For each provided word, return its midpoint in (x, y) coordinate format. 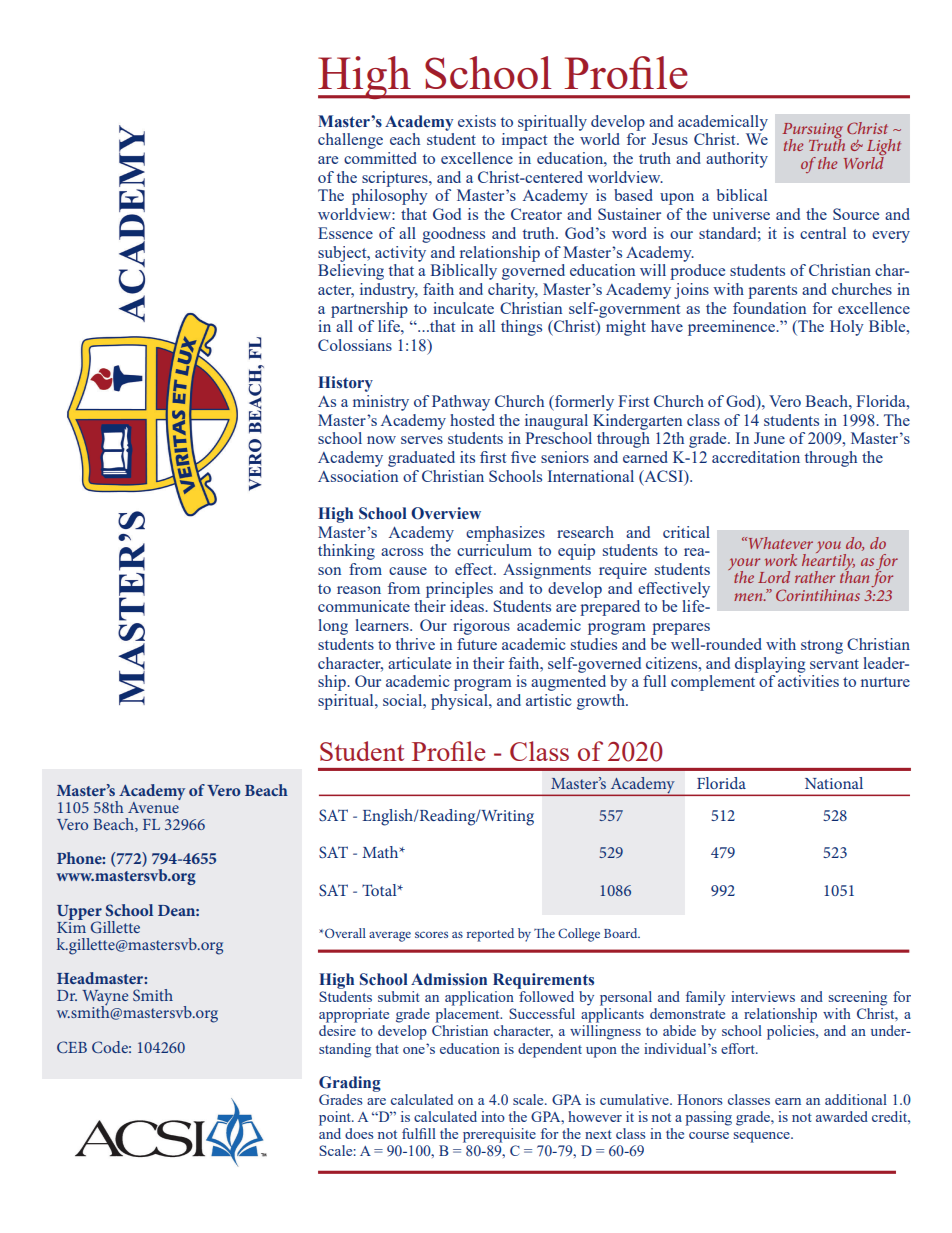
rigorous (481, 627)
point (336, 1118)
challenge (350, 141)
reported (490, 935)
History (345, 384)
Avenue (154, 806)
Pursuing (812, 132)
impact (524, 141)
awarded (842, 1116)
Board (622, 933)
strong (822, 647)
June (769, 438)
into (493, 1116)
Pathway (461, 403)
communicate (364, 606)
